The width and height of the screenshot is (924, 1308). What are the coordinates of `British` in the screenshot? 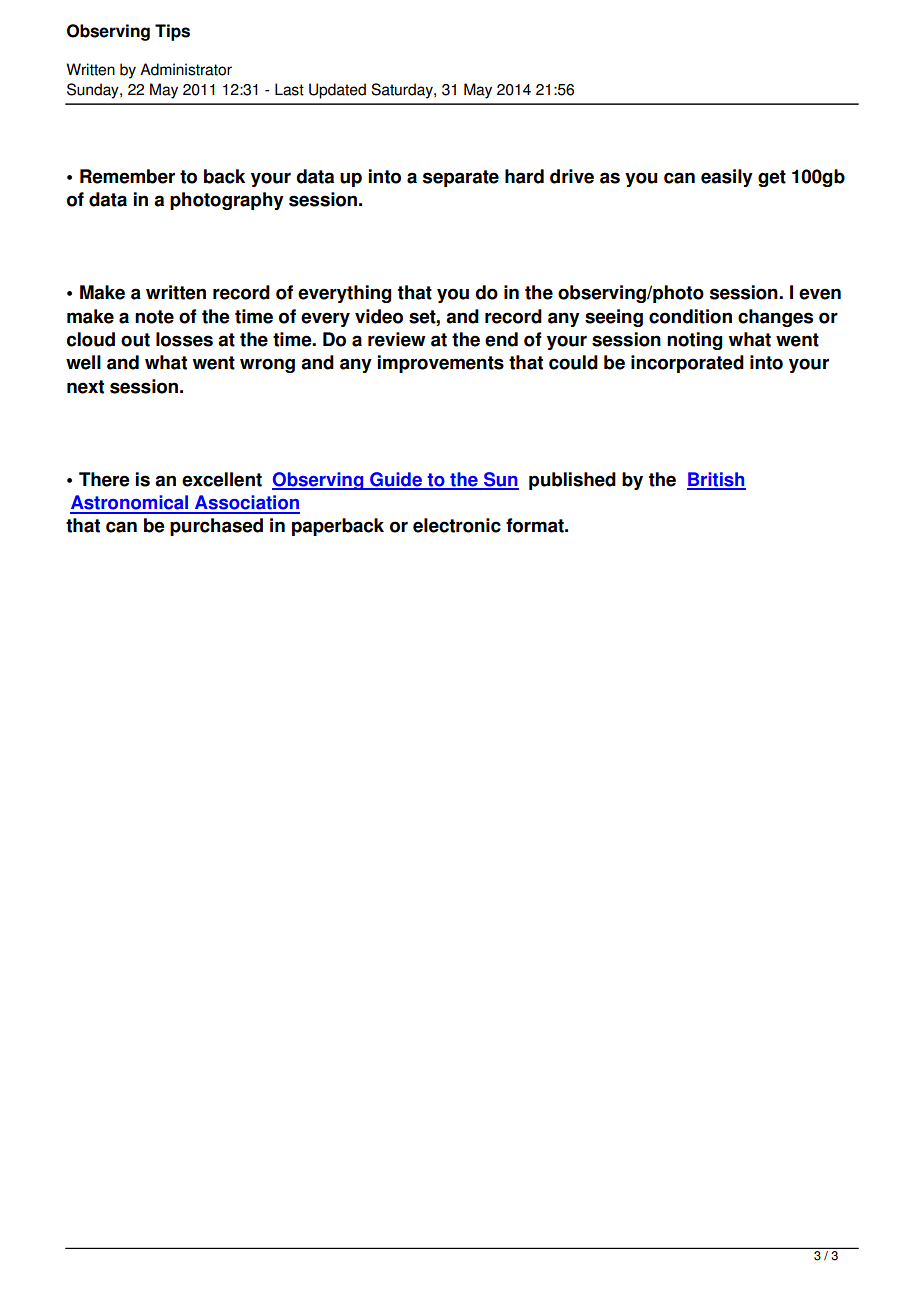 It's located at (716, 480).
